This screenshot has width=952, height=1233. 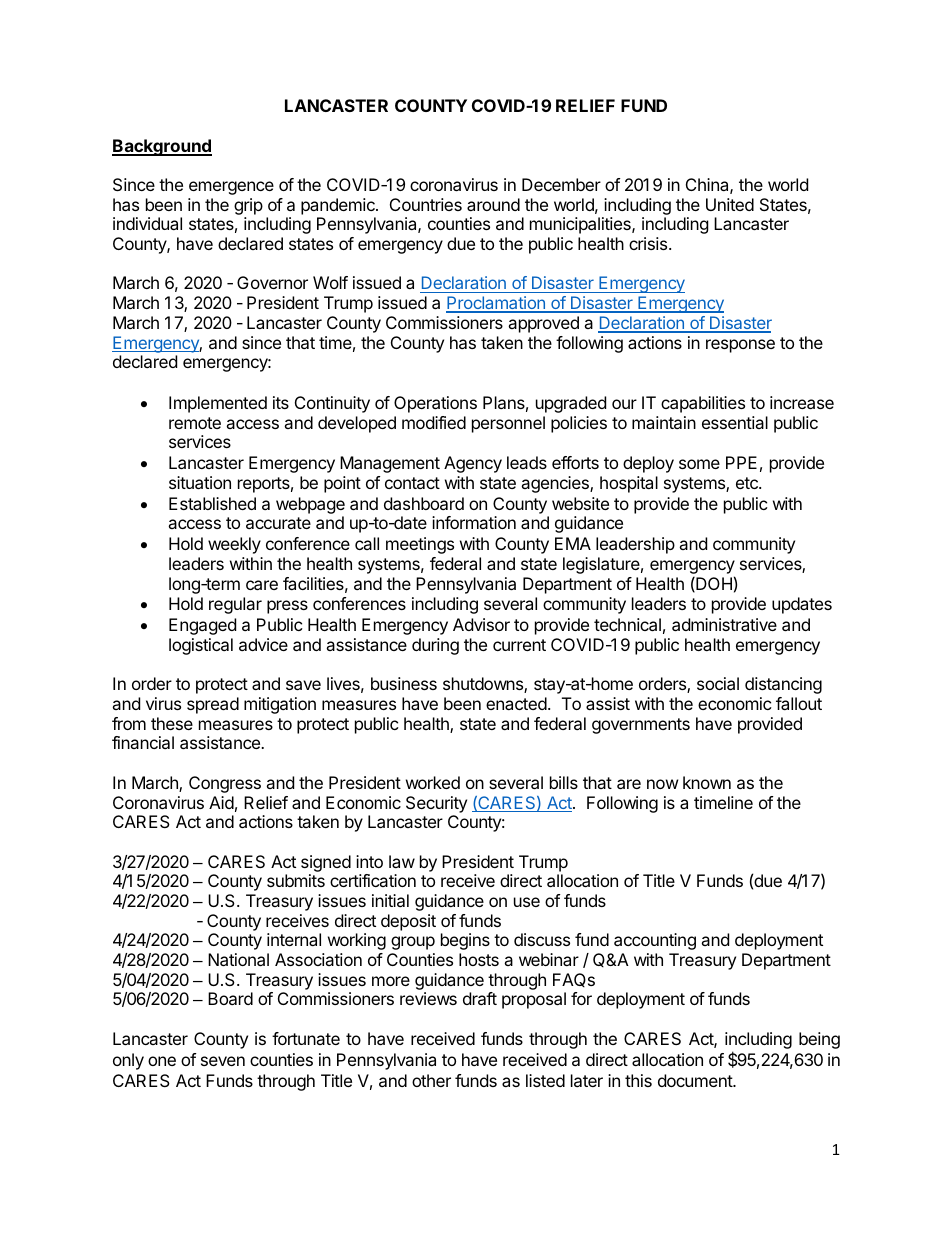 What do you see at coordinates (202, 626) in the screenshot?
I see `Engaged` at bounding box center [202, 626].
